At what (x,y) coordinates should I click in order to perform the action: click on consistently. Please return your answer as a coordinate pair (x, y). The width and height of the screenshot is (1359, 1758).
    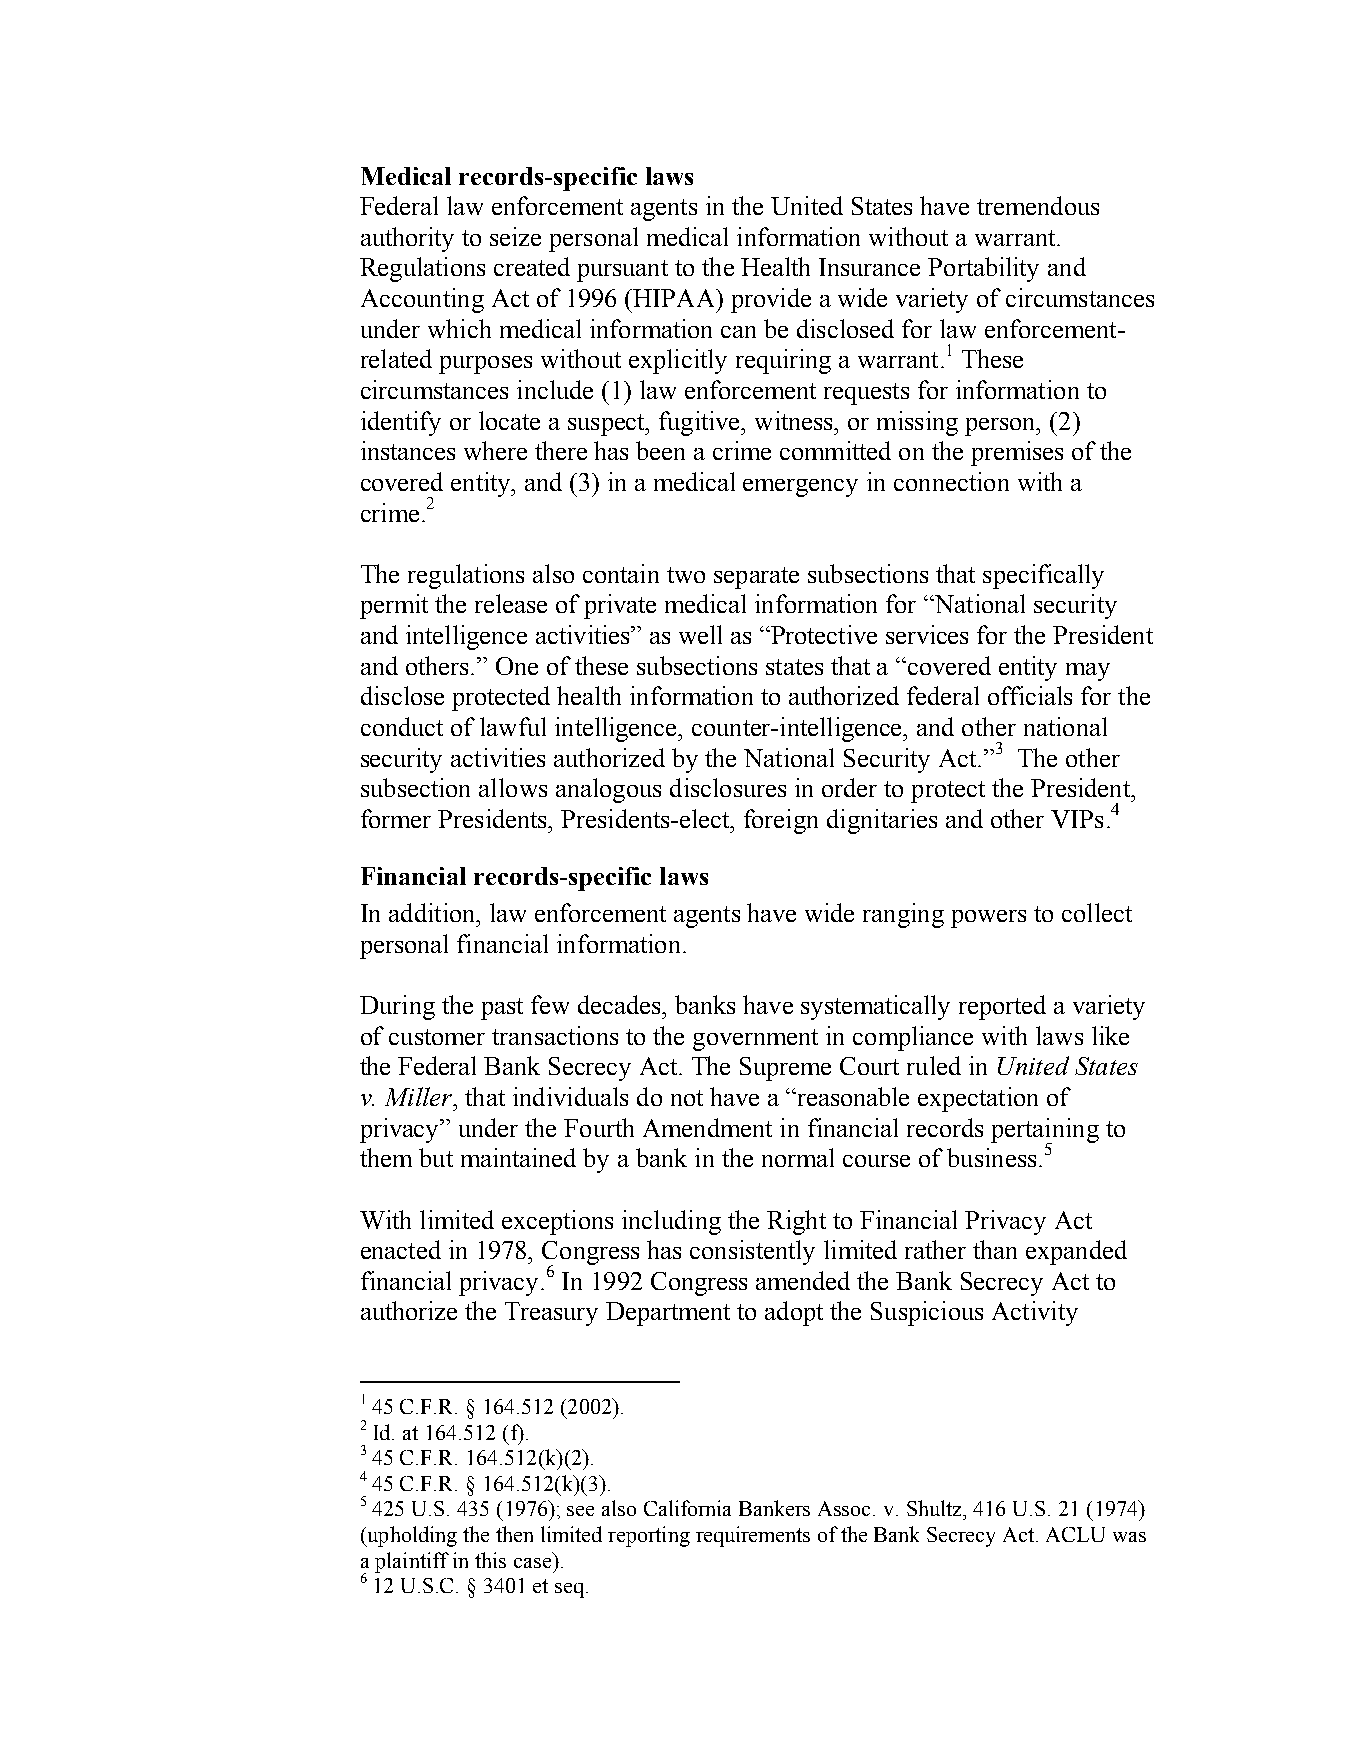
    Looking at the image, I should click on (752, 1252).
